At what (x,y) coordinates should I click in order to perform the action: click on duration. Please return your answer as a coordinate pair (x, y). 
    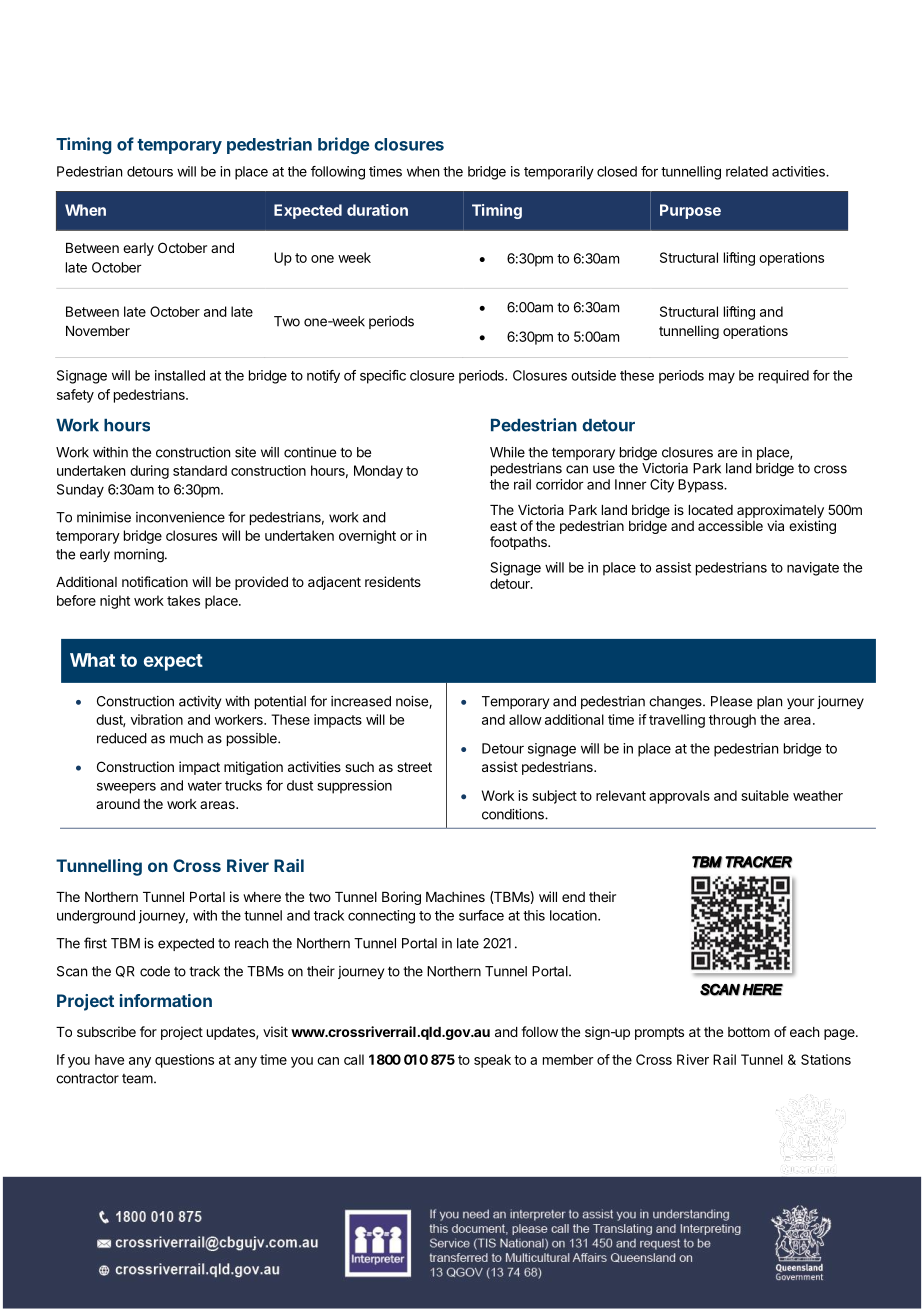
    Looking at the image, I should click on (377, 210).
